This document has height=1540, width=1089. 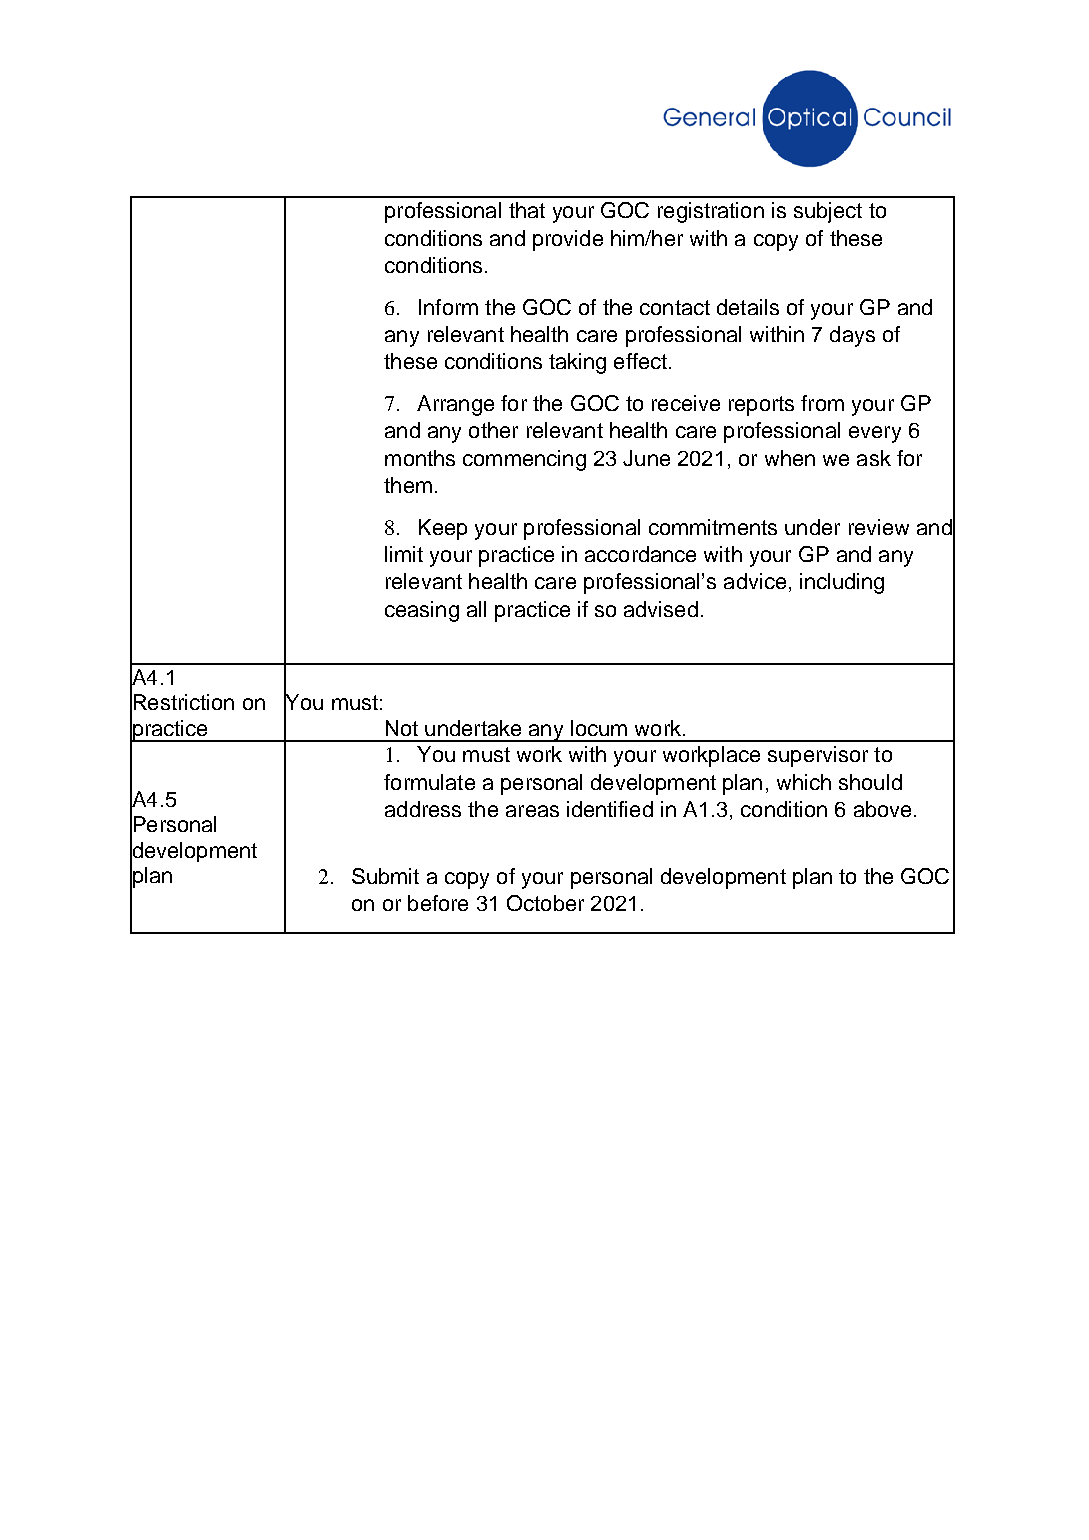 What do you see at coordinates (828, 212) in the document?
I see `subject` at bounding box center [828, 212].
